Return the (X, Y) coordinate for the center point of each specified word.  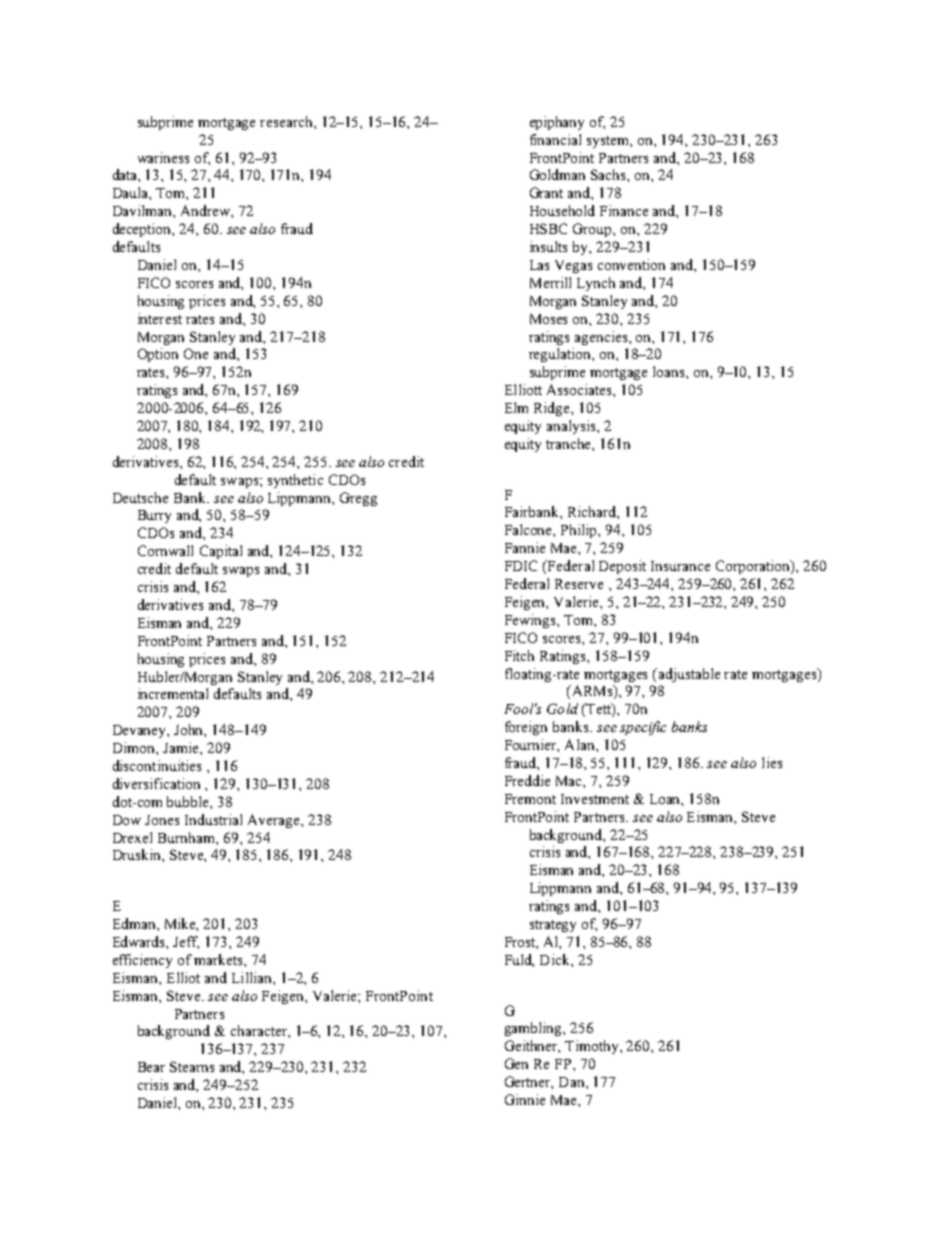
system (609, 142)
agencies (602, 338)
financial (555, 139)
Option (158, 355)
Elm (516, 407)
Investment (595, 799)
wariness (163, 157)
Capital (221, 552)
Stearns (192, 1066)
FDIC (521, 565)
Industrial (213, 819)
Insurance (680, 566)
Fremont (530, 799)
